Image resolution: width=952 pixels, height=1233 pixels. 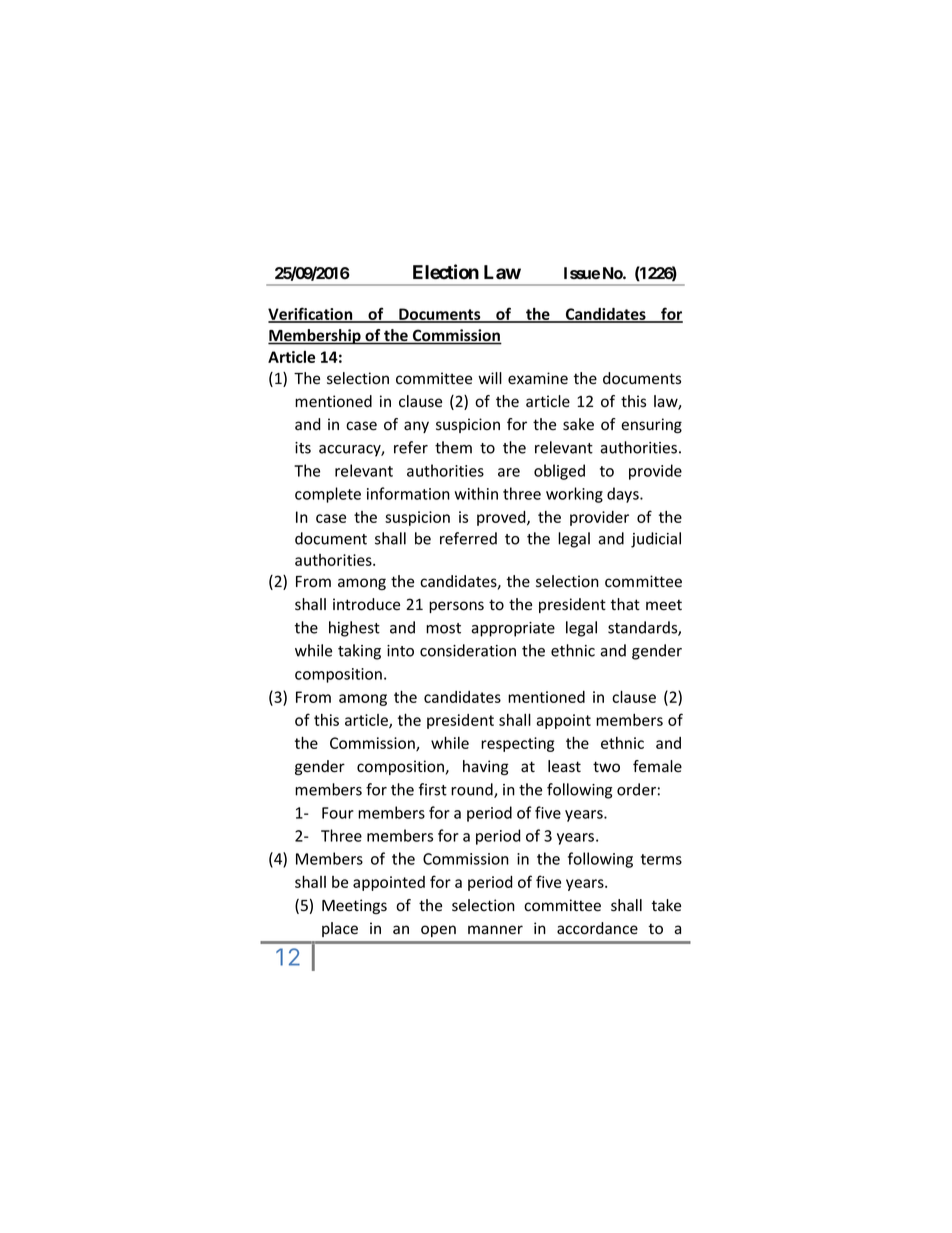 I want to click on appropriate, so click(x=513, y=629).
